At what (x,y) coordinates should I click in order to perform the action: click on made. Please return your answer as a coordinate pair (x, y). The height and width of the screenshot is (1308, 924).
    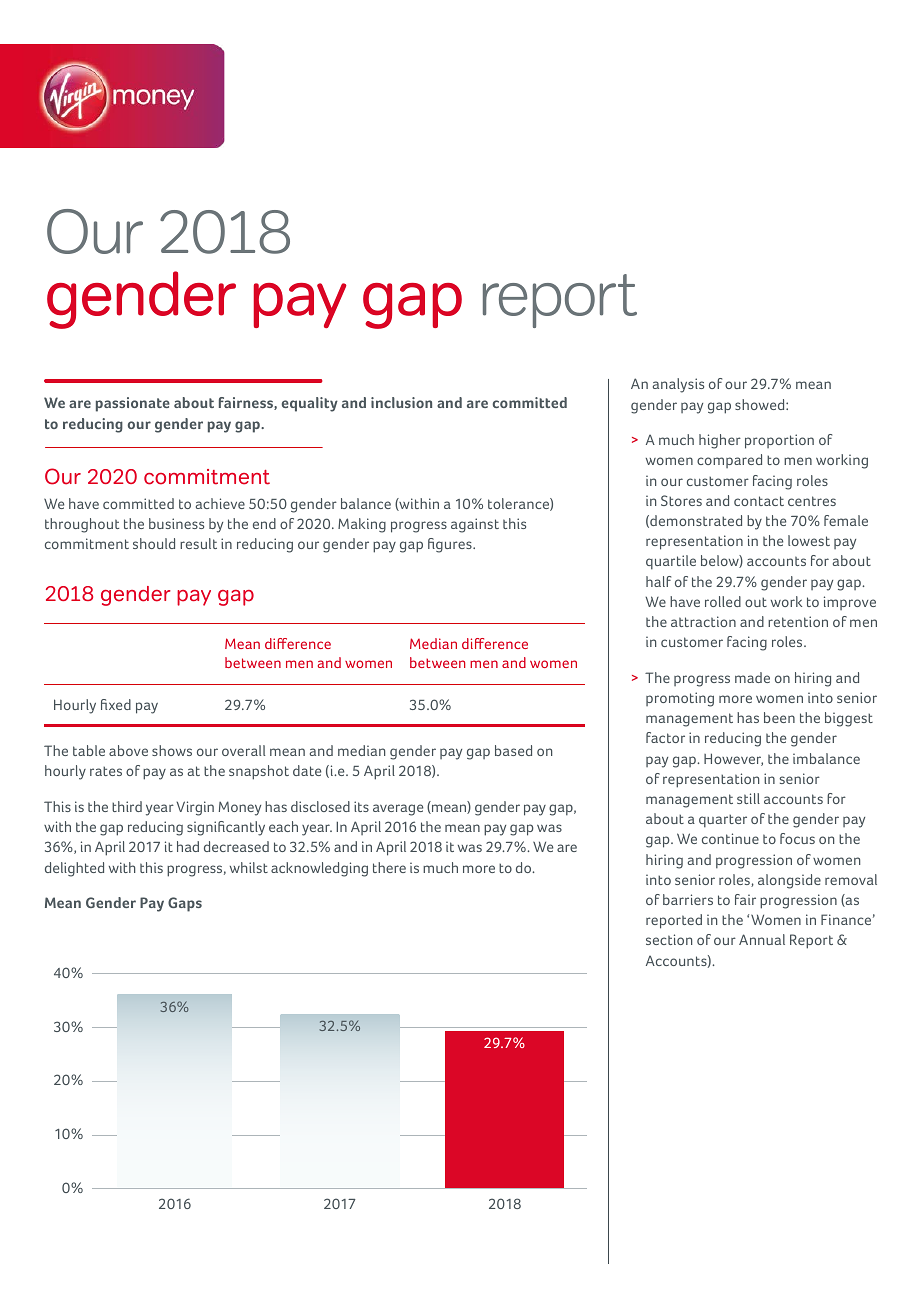
    Looking at the image, I should click on (752, 677).
